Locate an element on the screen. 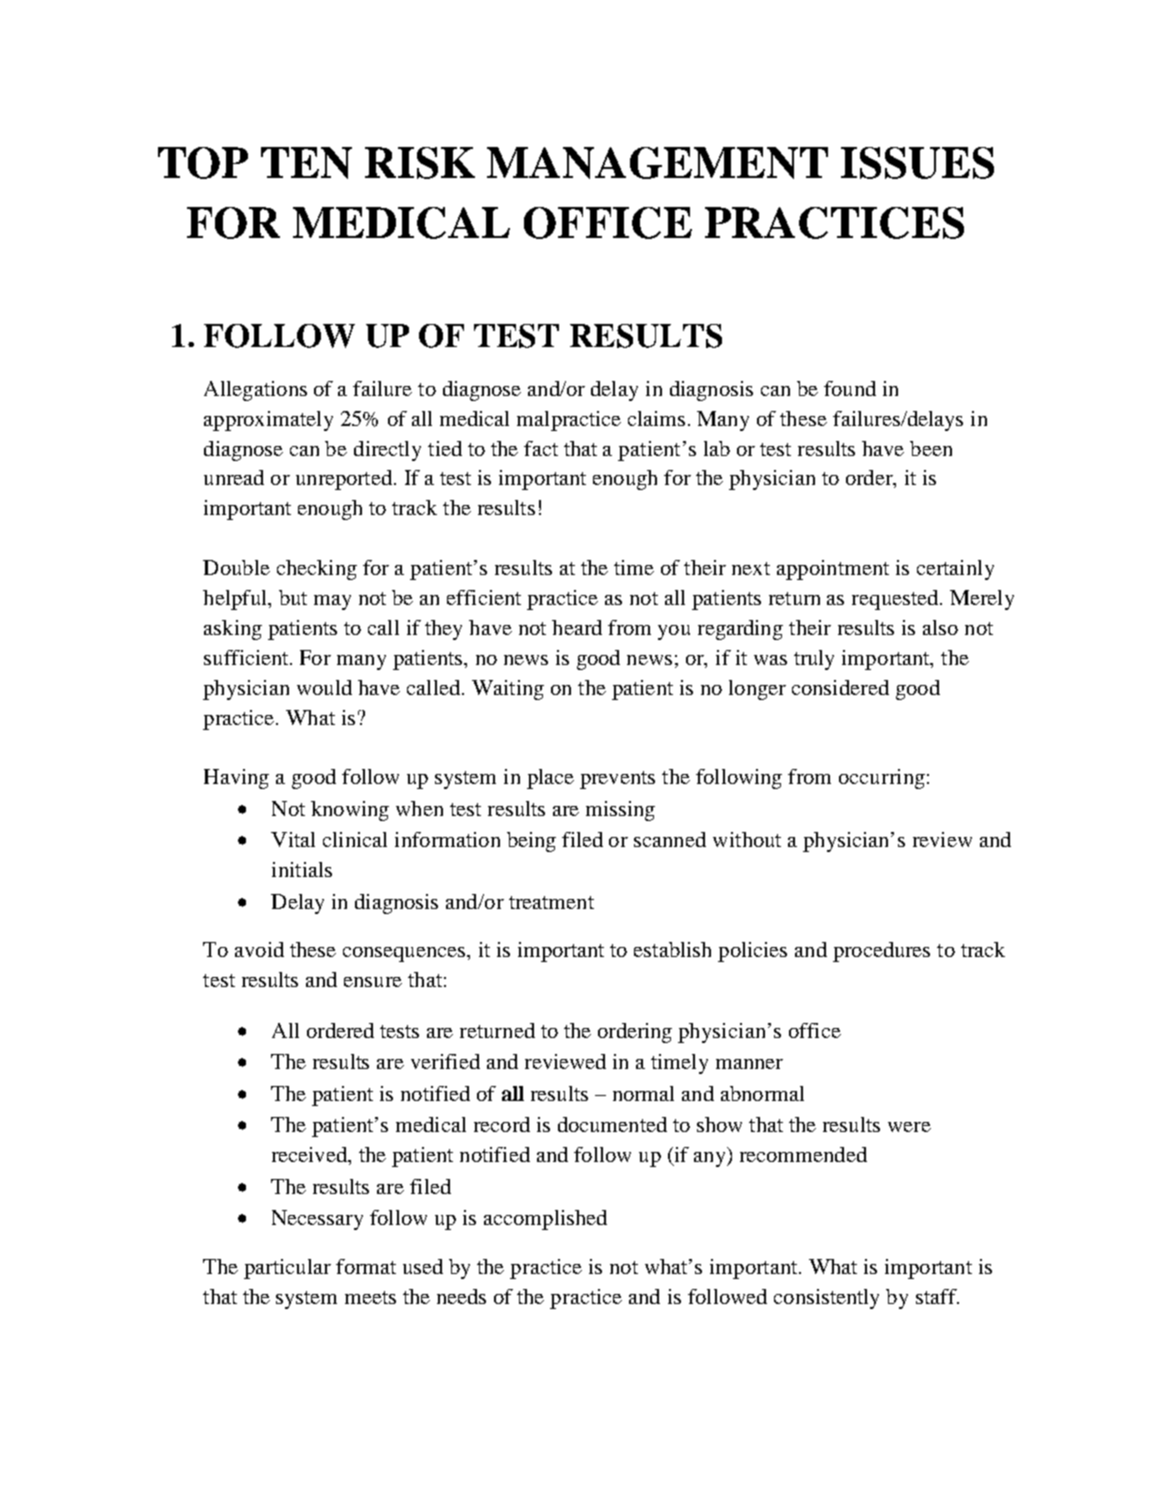 The height and width of the screenshot is (1492, 1153). occurring is located at coordinates (882, 779).
